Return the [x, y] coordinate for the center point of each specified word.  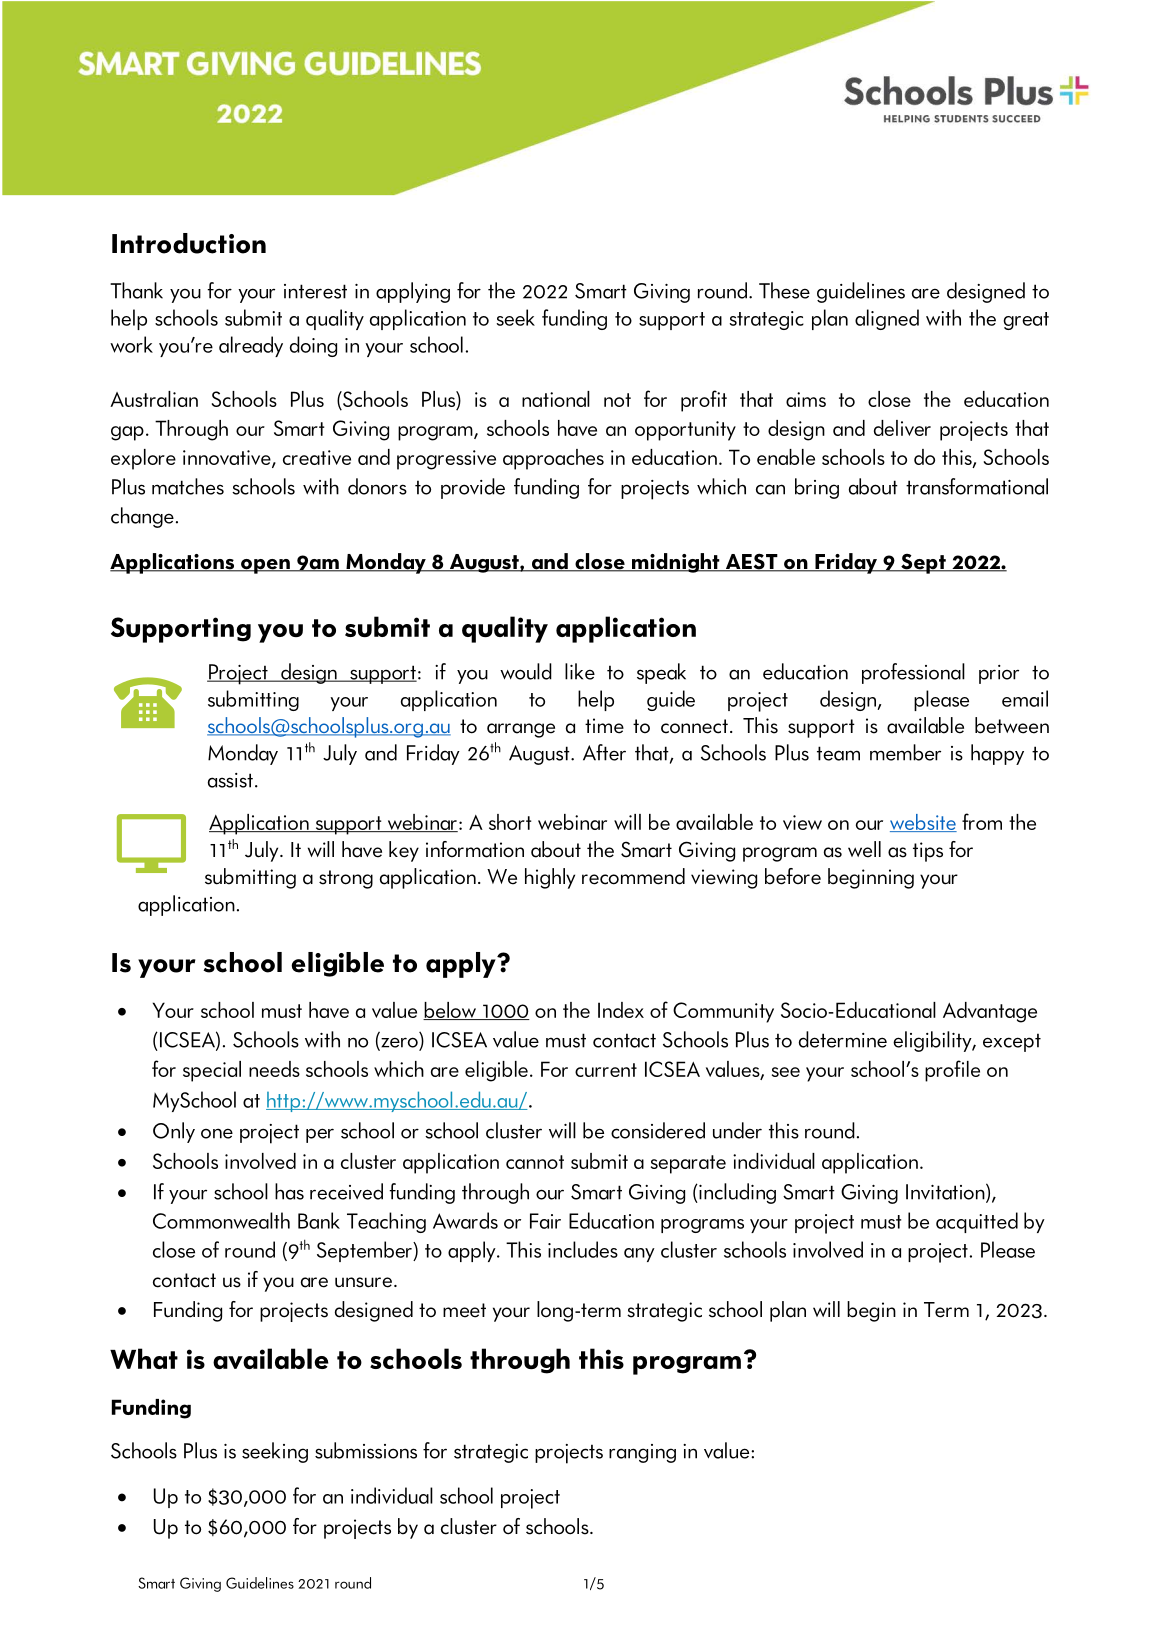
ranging [642, 1453]
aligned [887, 319]
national [556, 399]
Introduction [189, 243]
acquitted [977, 1222]
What [144, 1358]
